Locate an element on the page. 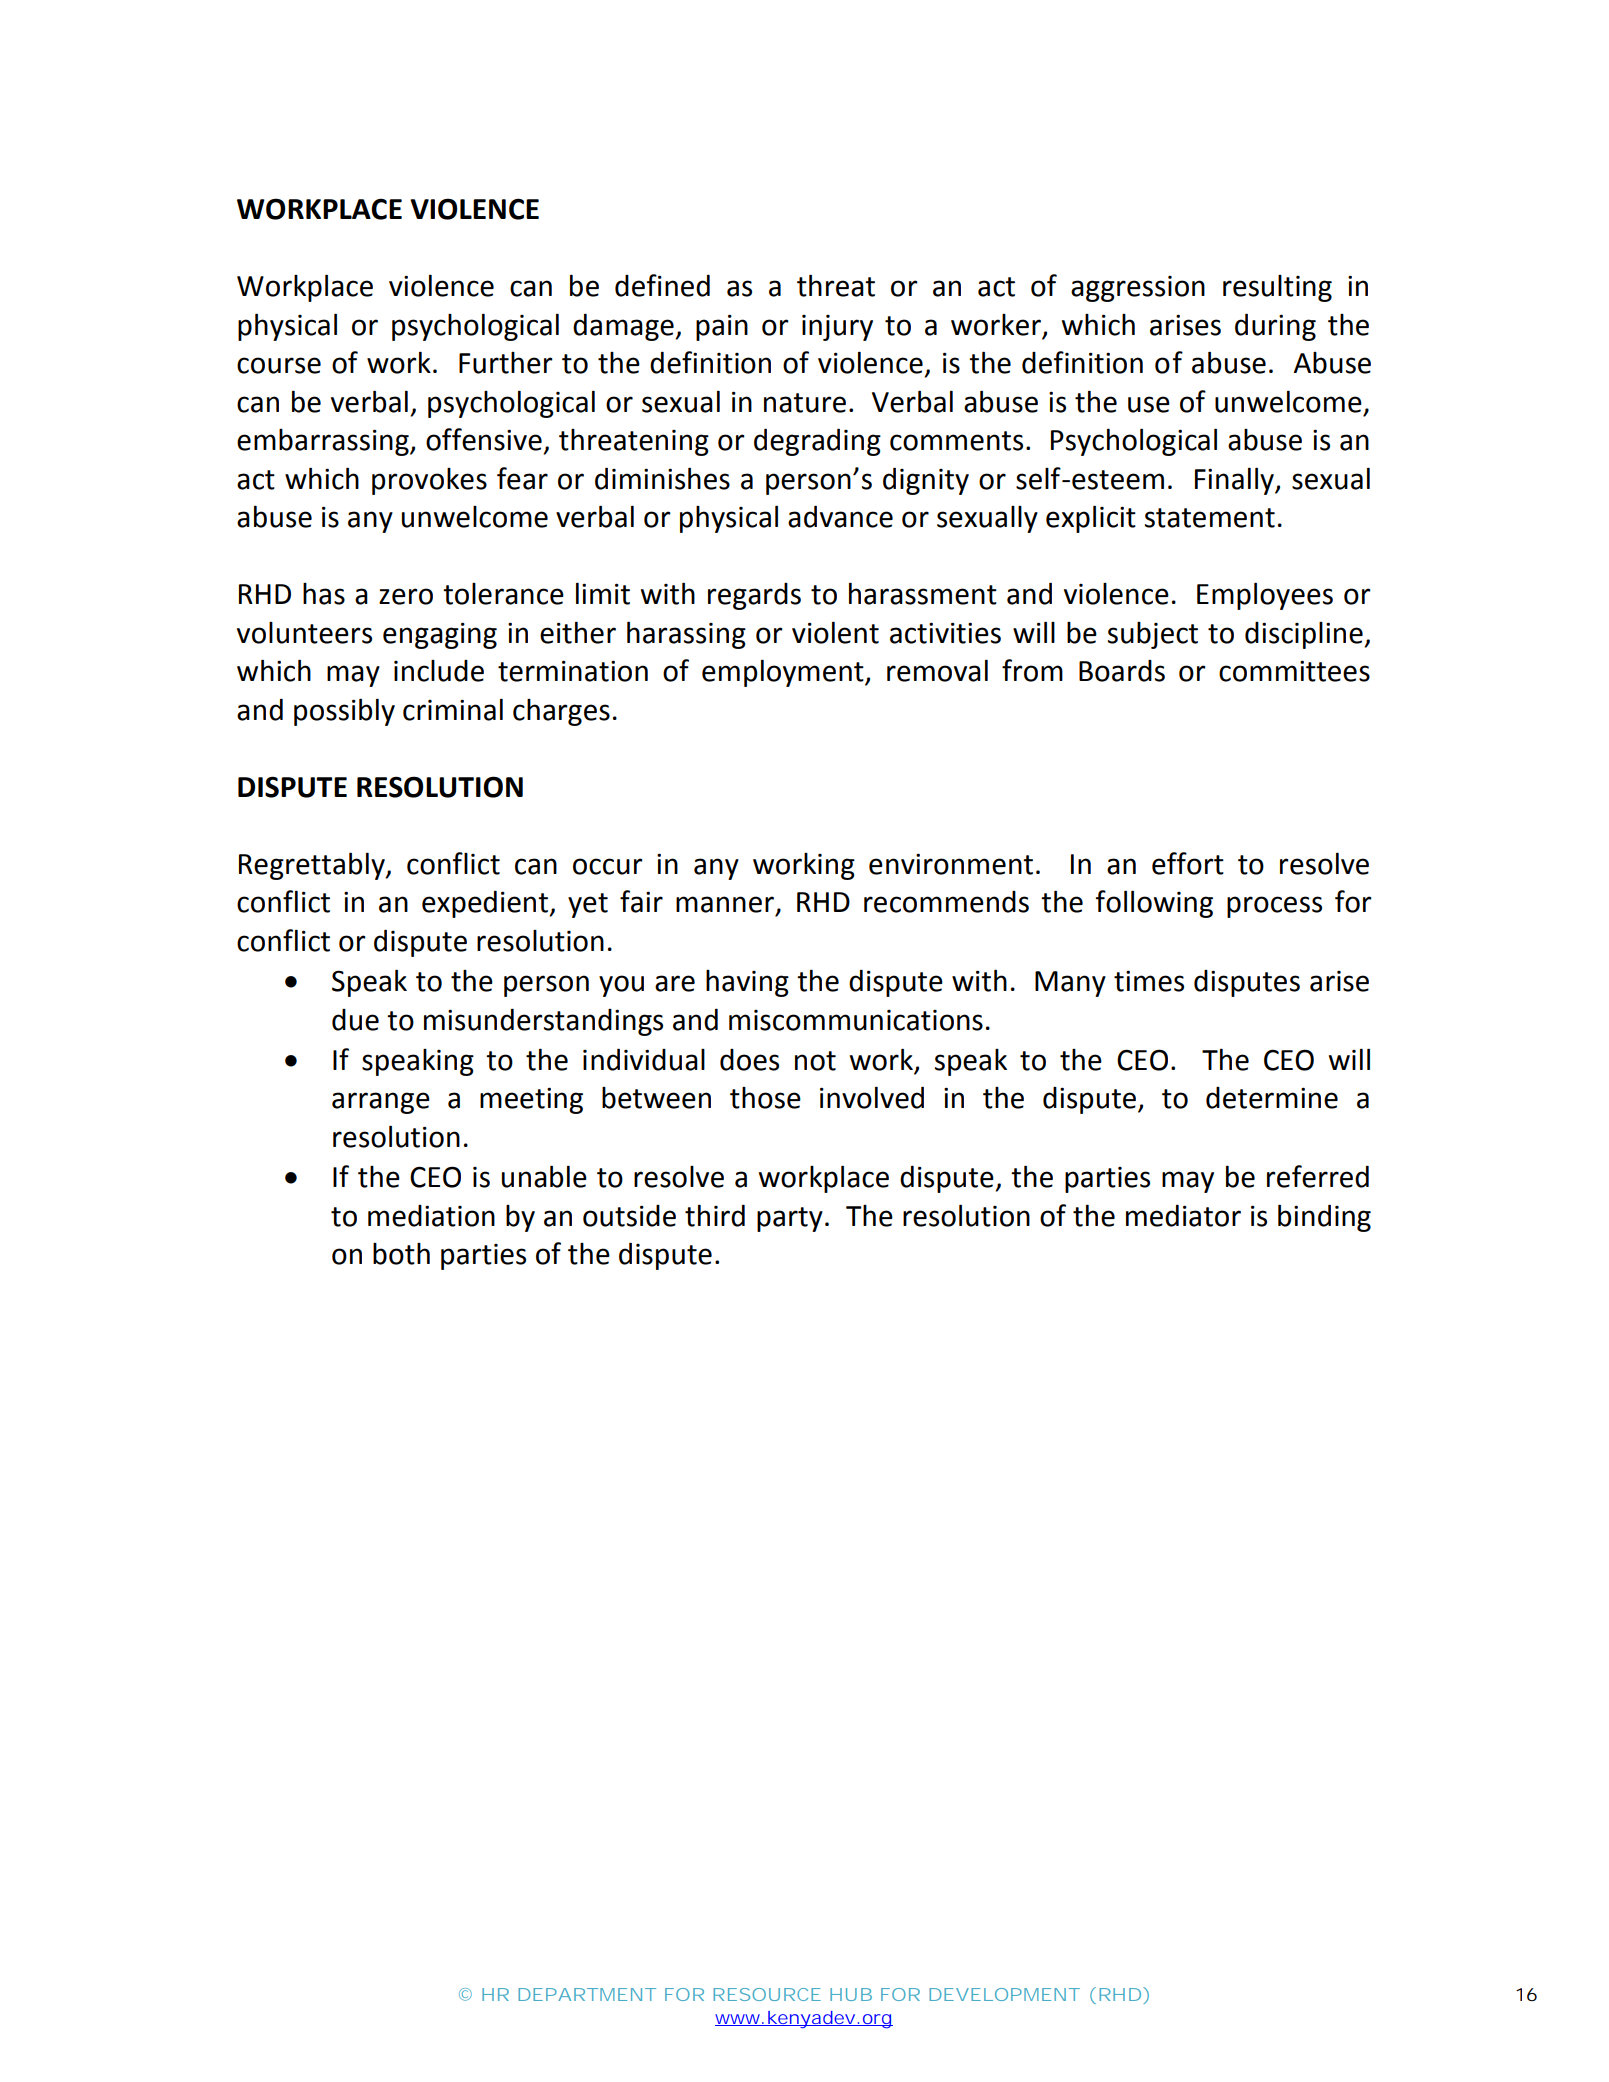 The image size is (1609, 2082). arrange is located at coordinates (381, 1103).
